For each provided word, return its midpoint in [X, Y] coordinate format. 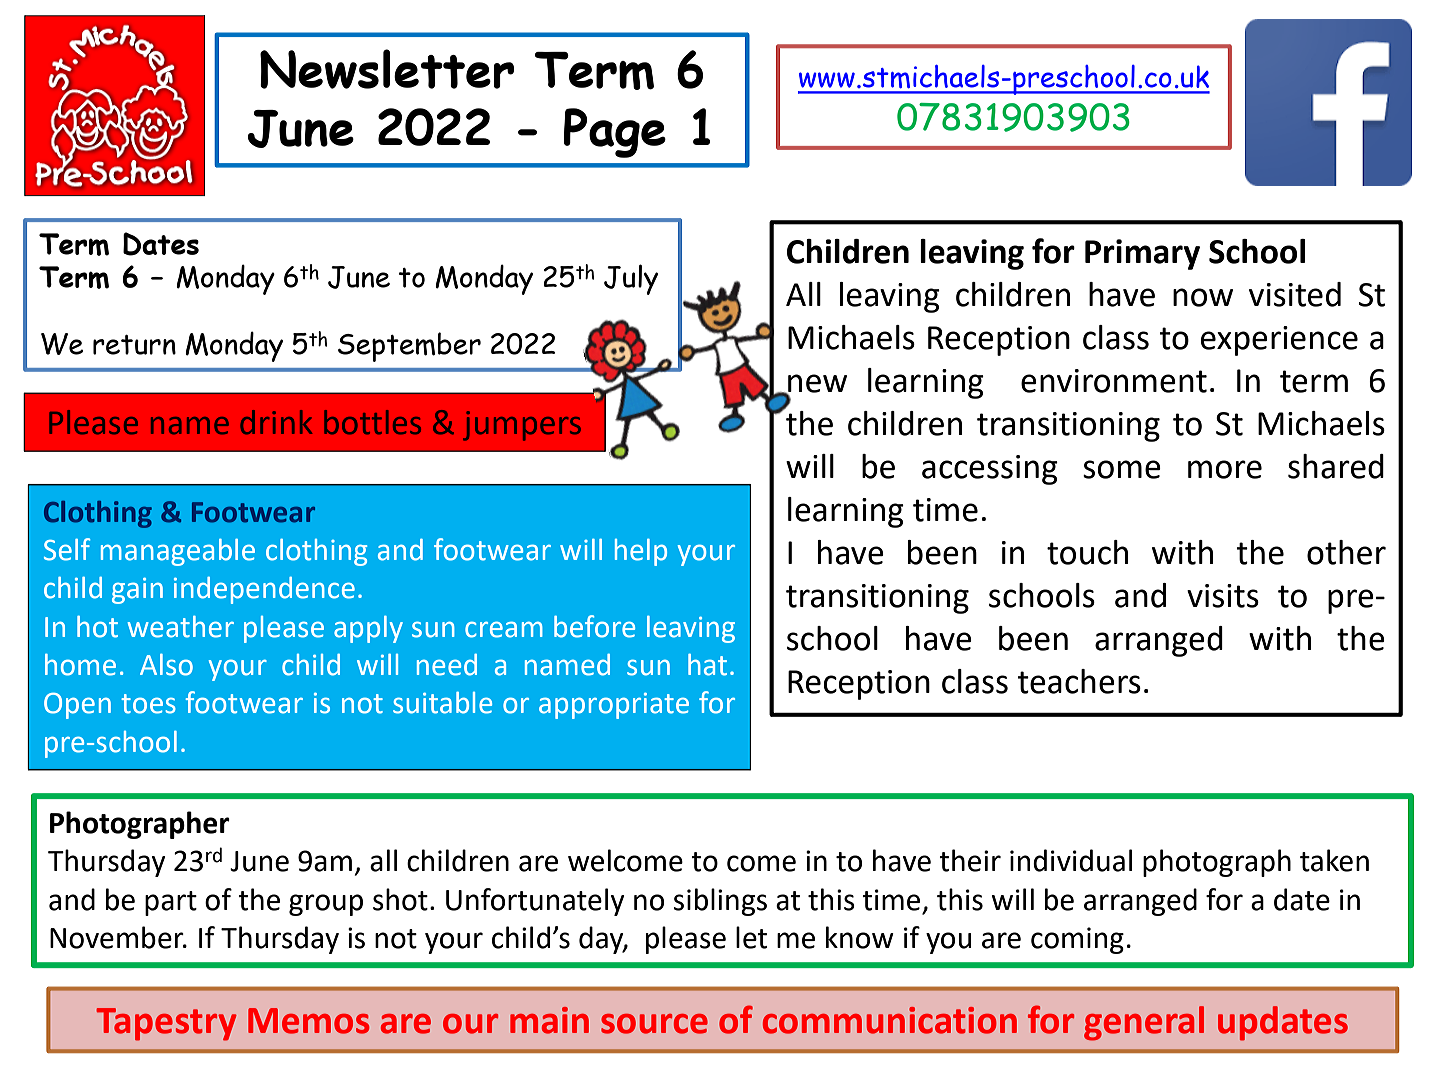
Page [615, 133]
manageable [178, 552]
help [641, 552]
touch [1087, 552]
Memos [308, 1021]
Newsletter [387, 69]
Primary [1142, 254]
